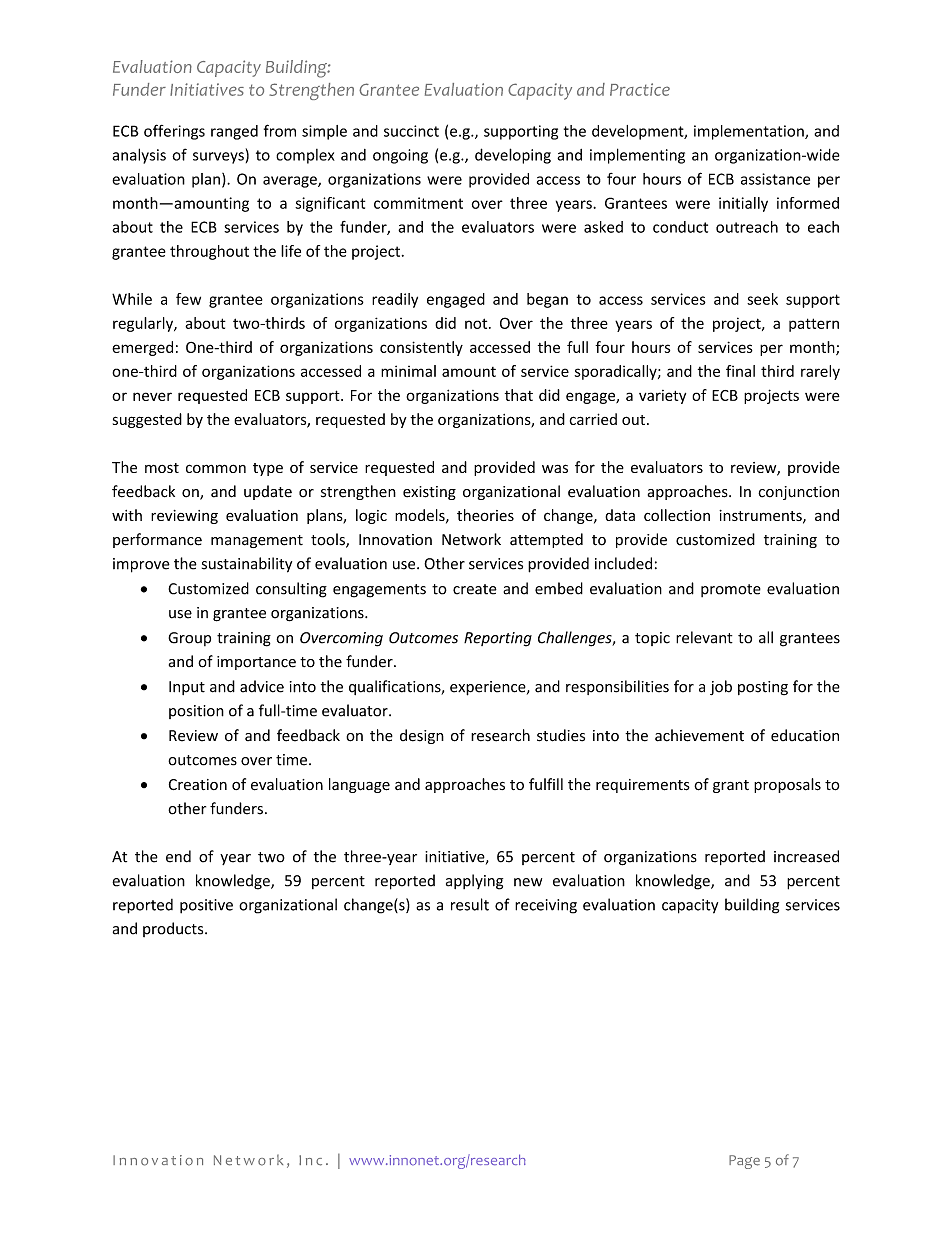 The height and width of the image is (1233, 952). I want to click on ranged, so click(234, 132).
